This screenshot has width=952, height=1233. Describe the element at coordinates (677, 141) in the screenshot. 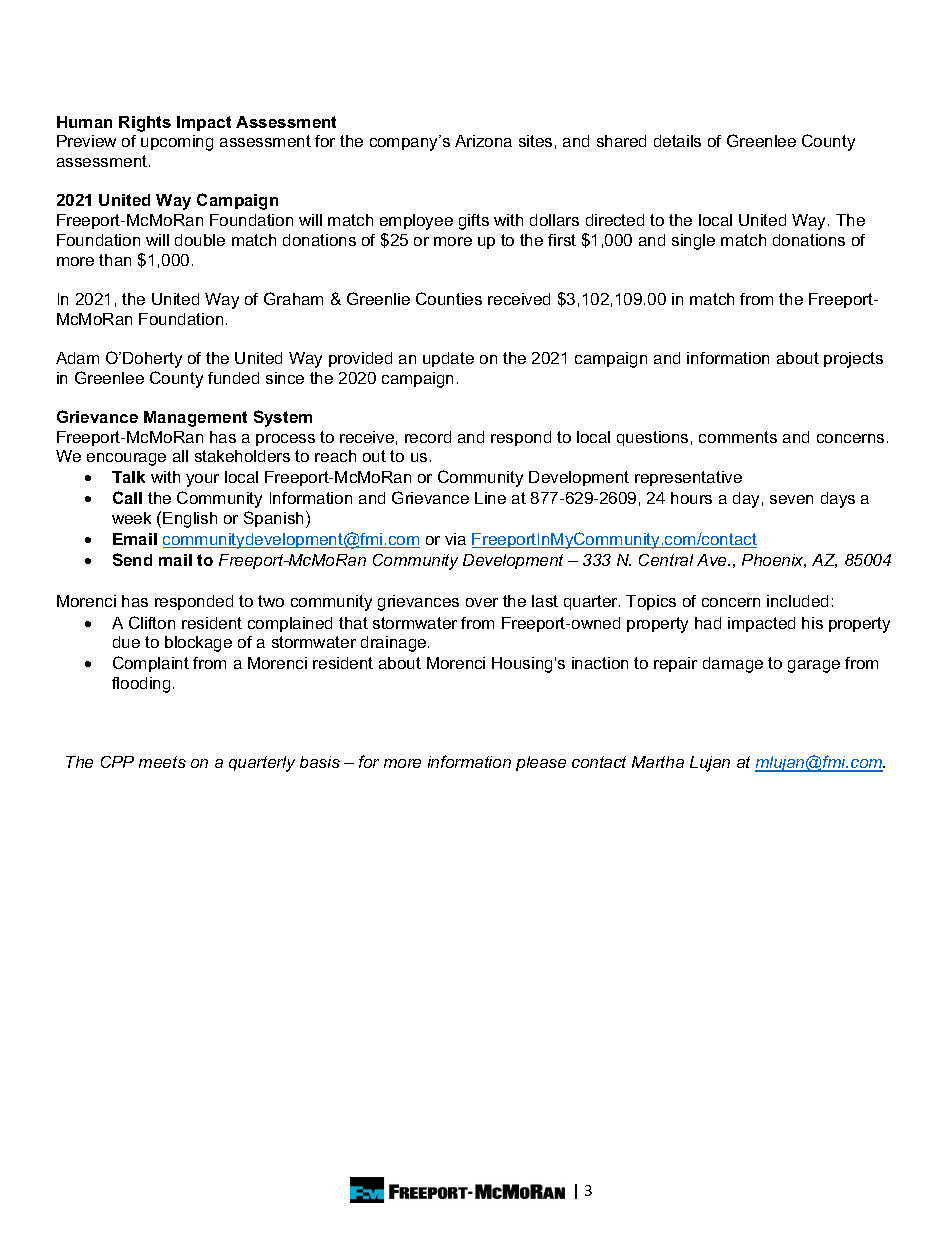

I see `details` at that location.
